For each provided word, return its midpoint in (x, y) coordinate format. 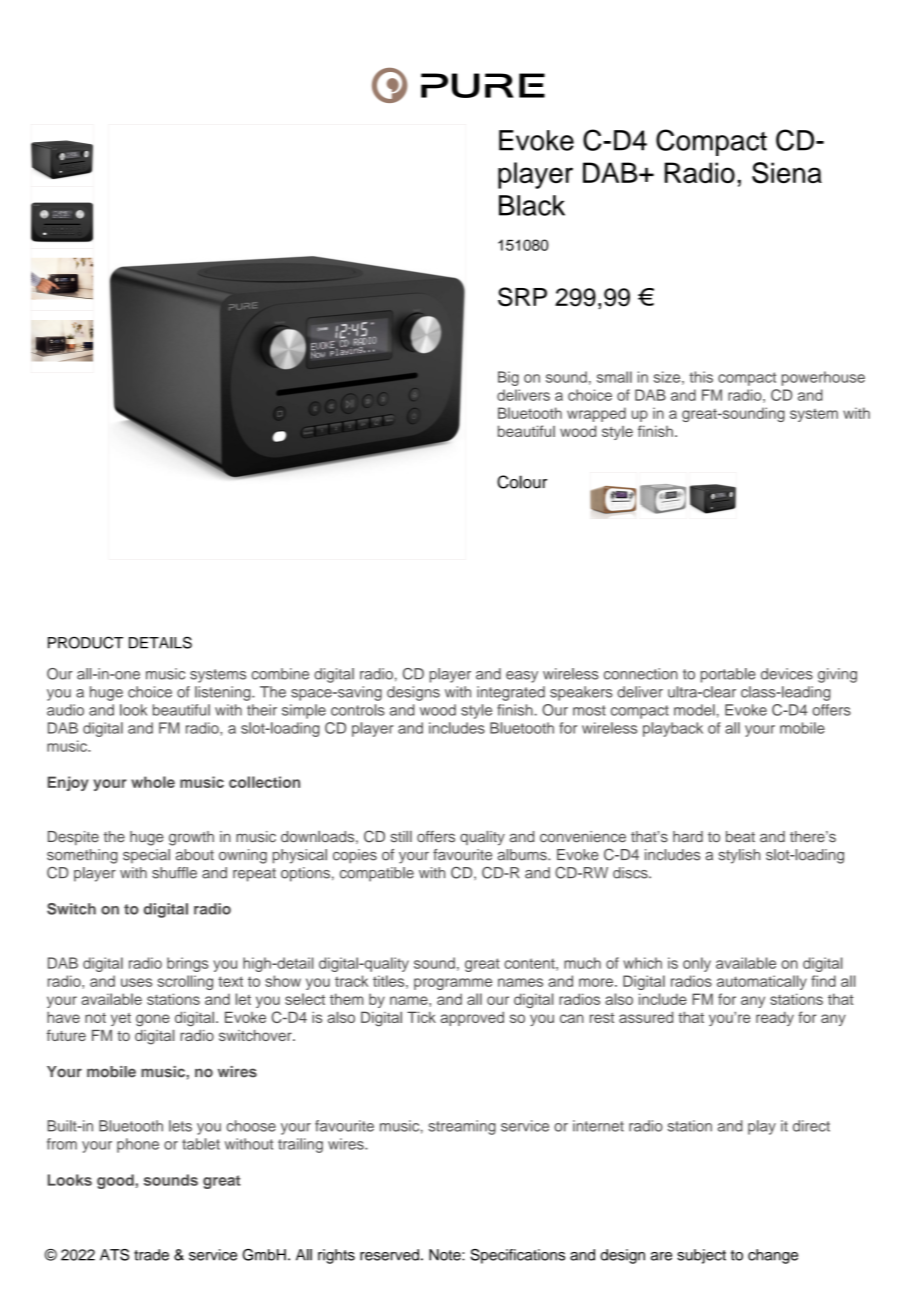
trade (151, 1255)
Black (532, 205)
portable (728, 675)
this (701, 377)
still (401, 836)
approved (472, 1018)
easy (522, 677)
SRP (522, 297)
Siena (787, 173)
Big (508, 378)
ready (775, 1018)
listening (224, 693)
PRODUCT (85, 642)
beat (740, 837)
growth (191, 838)
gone (153, 1020)
